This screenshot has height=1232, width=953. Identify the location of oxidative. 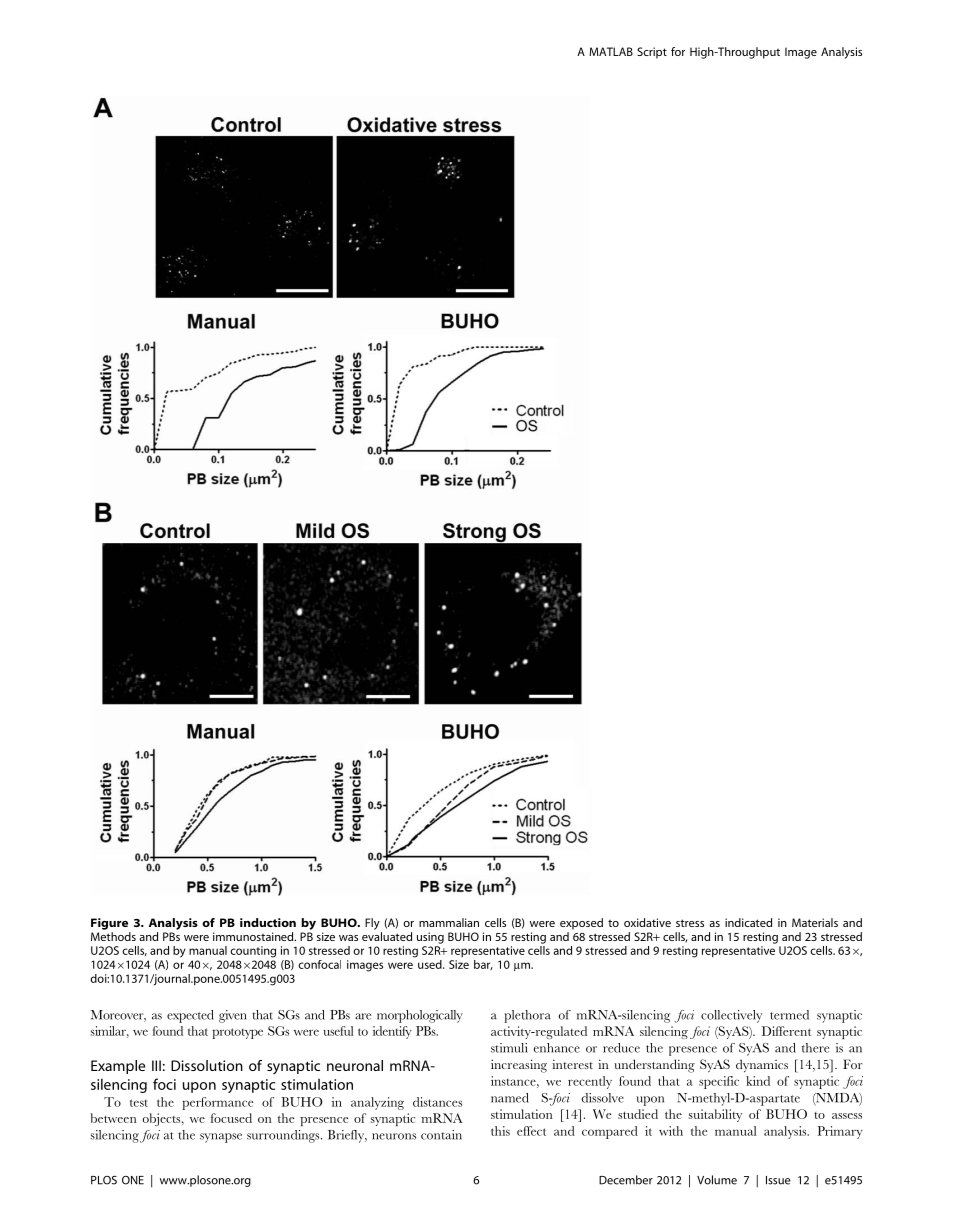
(647, 922).
